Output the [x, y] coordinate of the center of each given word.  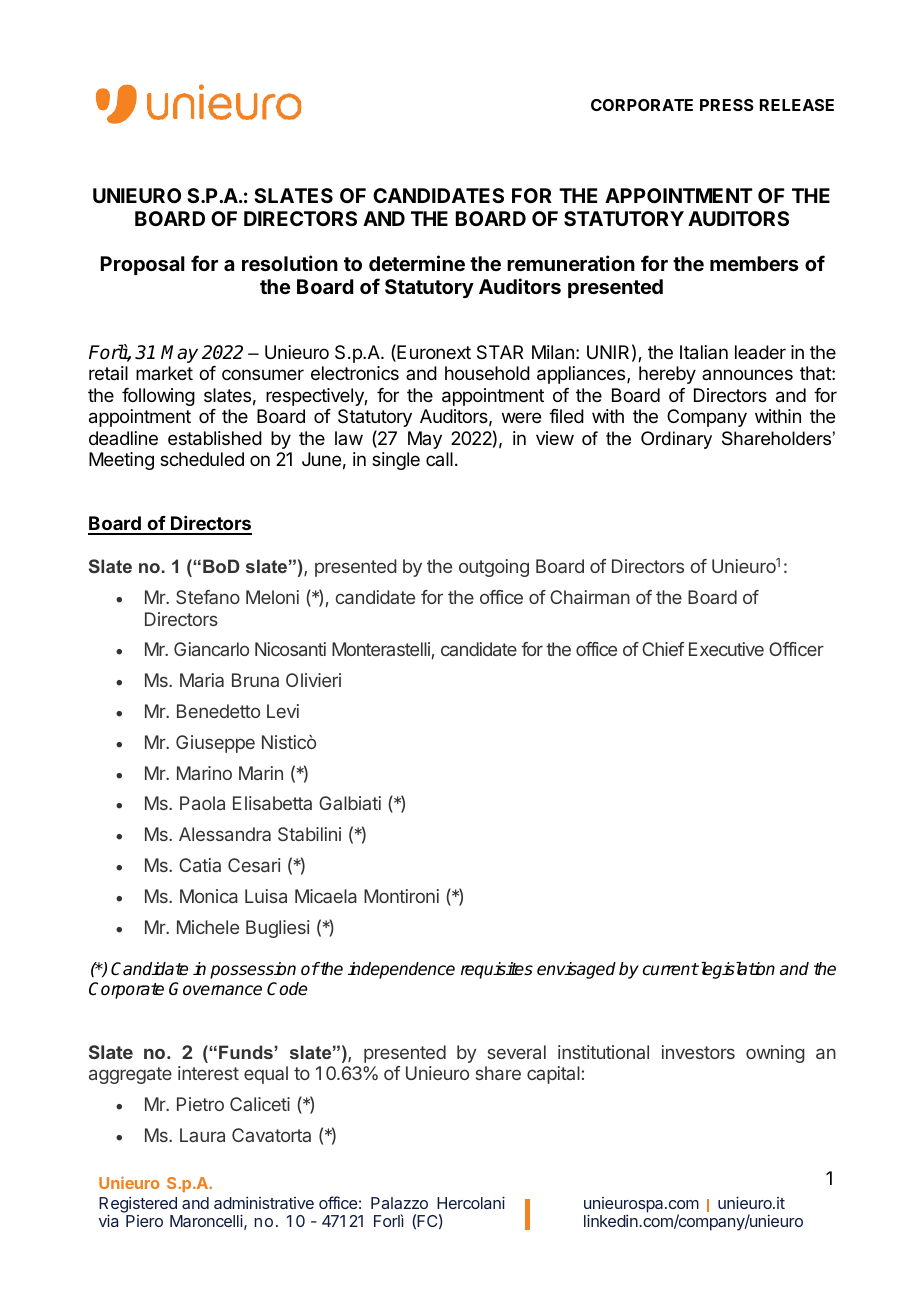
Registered [138, 1206]
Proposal [143, 265]
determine [417, 263]
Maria [202, 680]
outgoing [494, 568]
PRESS [727, 105]
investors [698, 1052]
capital [553, 1075]
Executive [726, 649]
